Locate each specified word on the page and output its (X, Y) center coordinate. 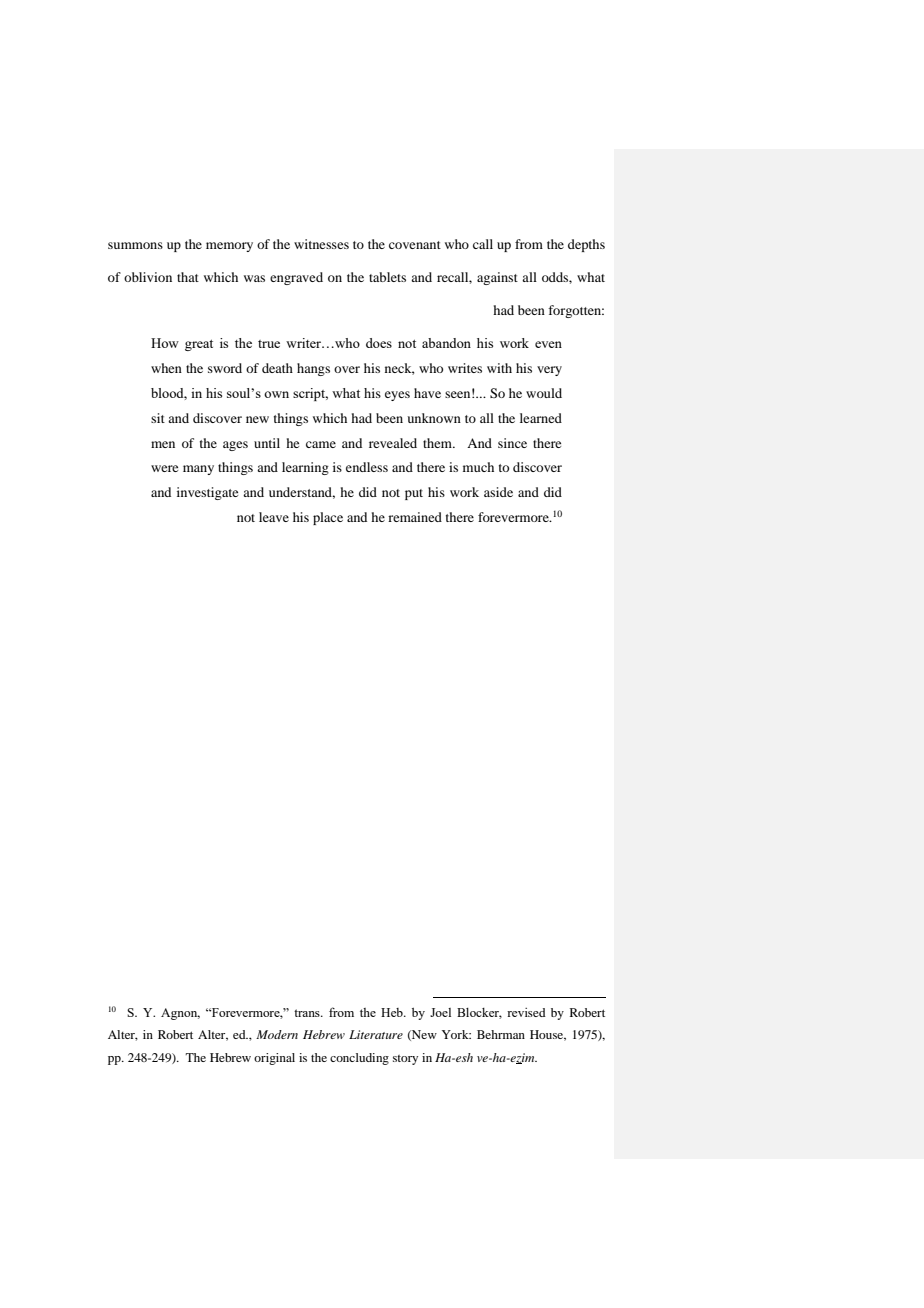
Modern (277, 1034)
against (497, 278)
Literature (376, 1034)
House (548, 1035)
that (188, 277)
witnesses (321, 244)
